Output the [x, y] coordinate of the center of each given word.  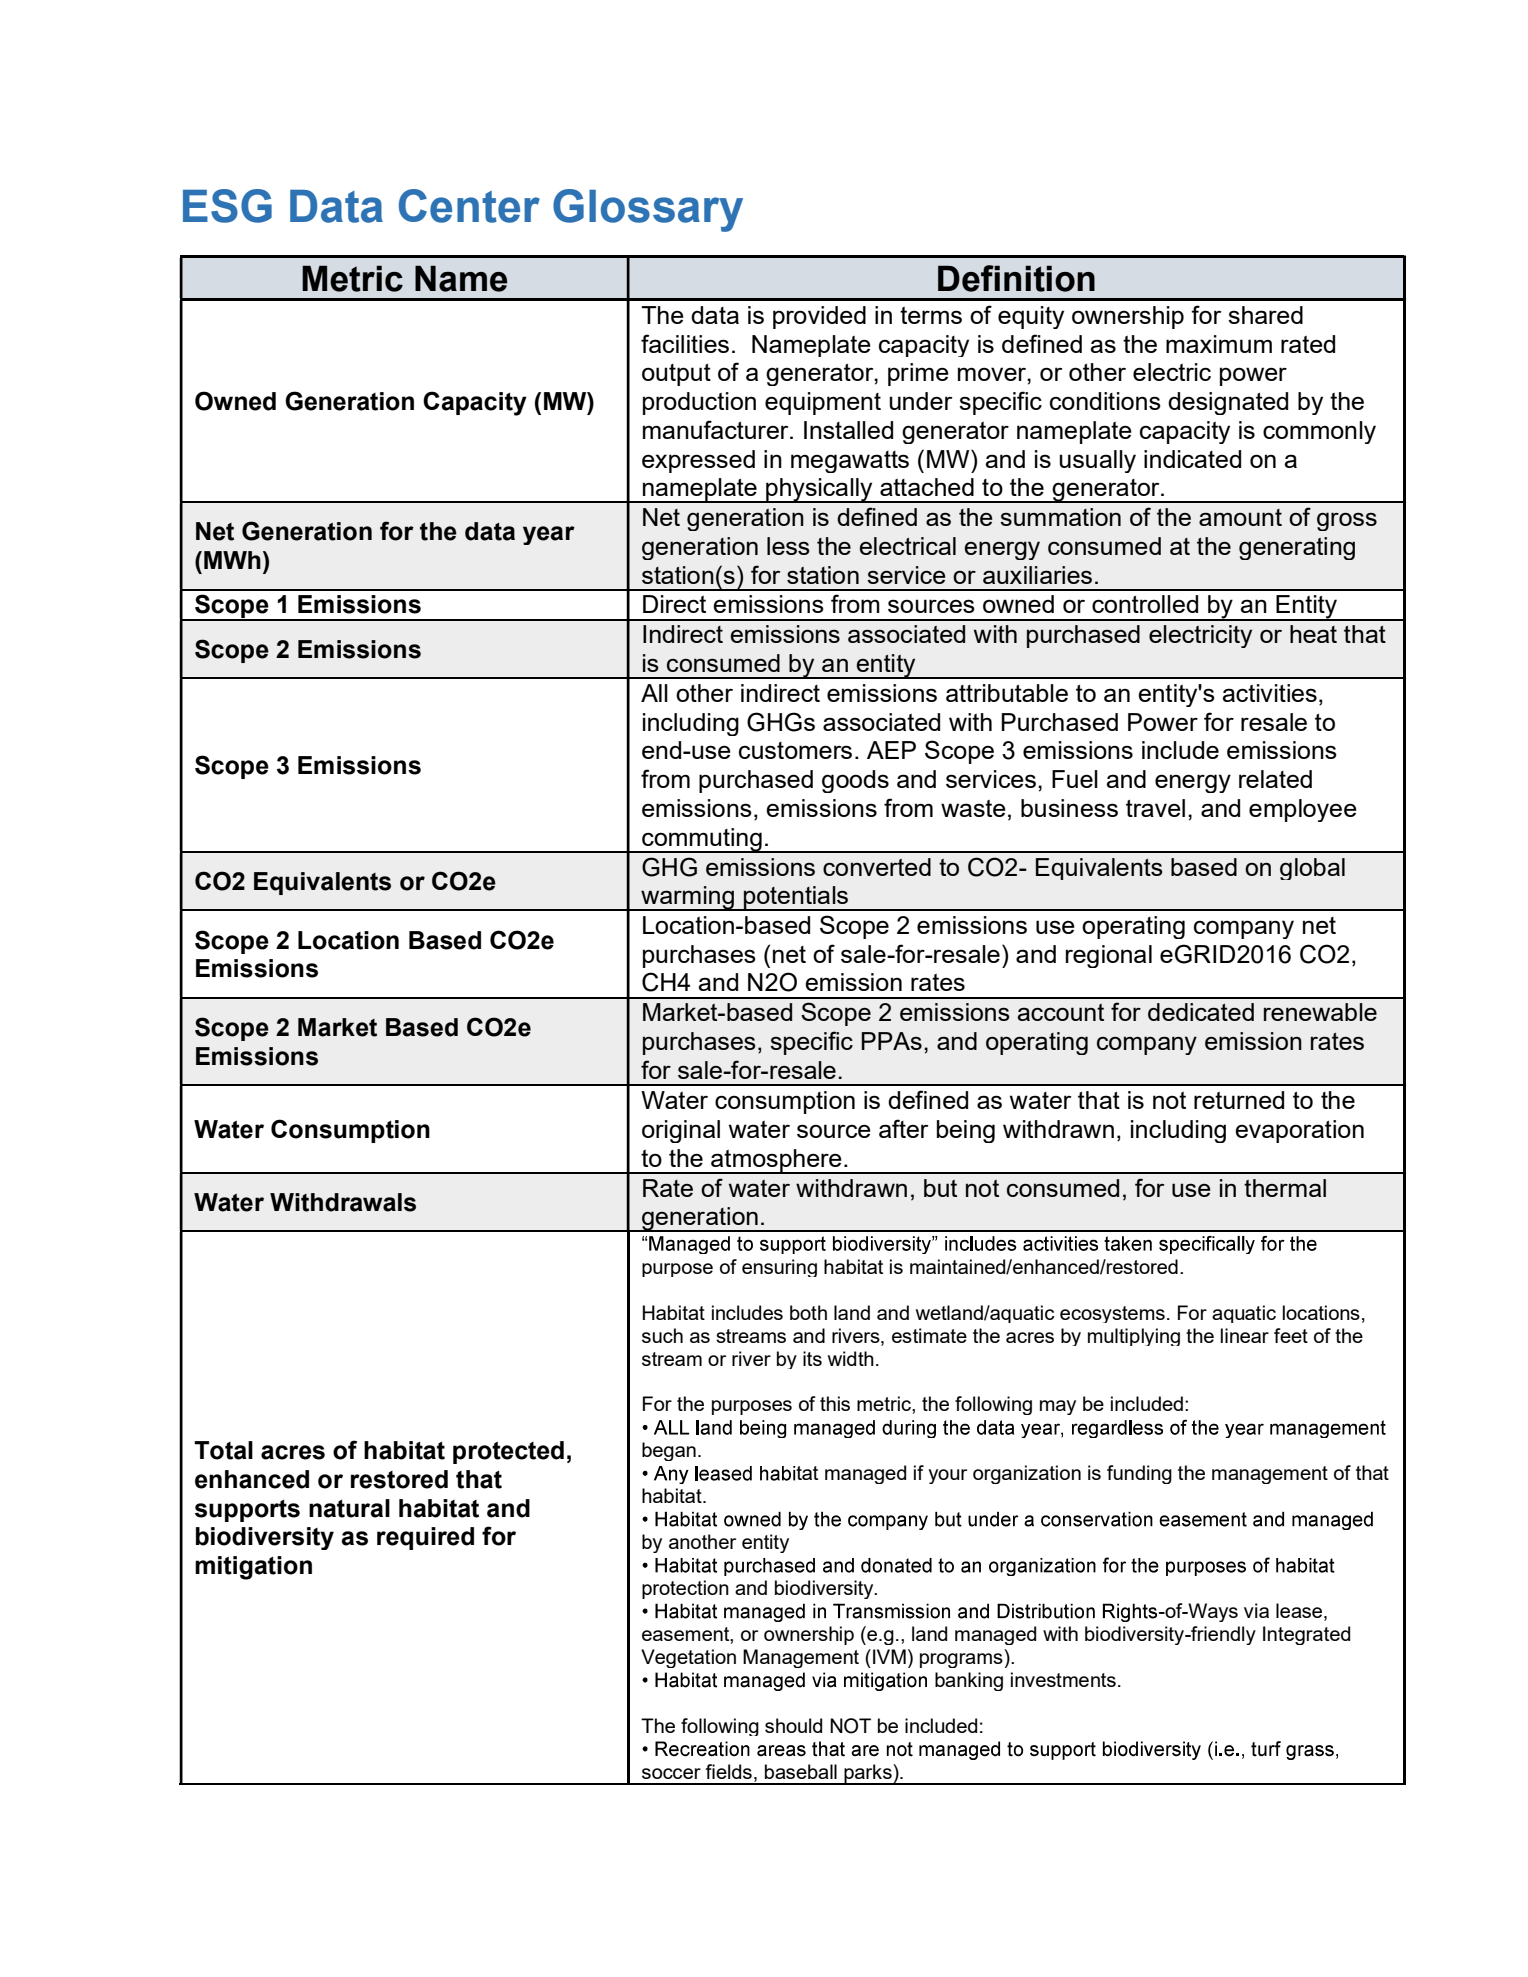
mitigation [253, 1568]
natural [349, 1508]
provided [819, 317]
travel [1155, 808]
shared [1265, 315]
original [681, 1131]
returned [1239, 1100]
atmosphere [776, 1161]
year [549, 535]
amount [1240, 517]
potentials [796, 898]
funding [1139, 1474]
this [835, 1403]
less [788, 546]
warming [687, 898]
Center [469, 206]
